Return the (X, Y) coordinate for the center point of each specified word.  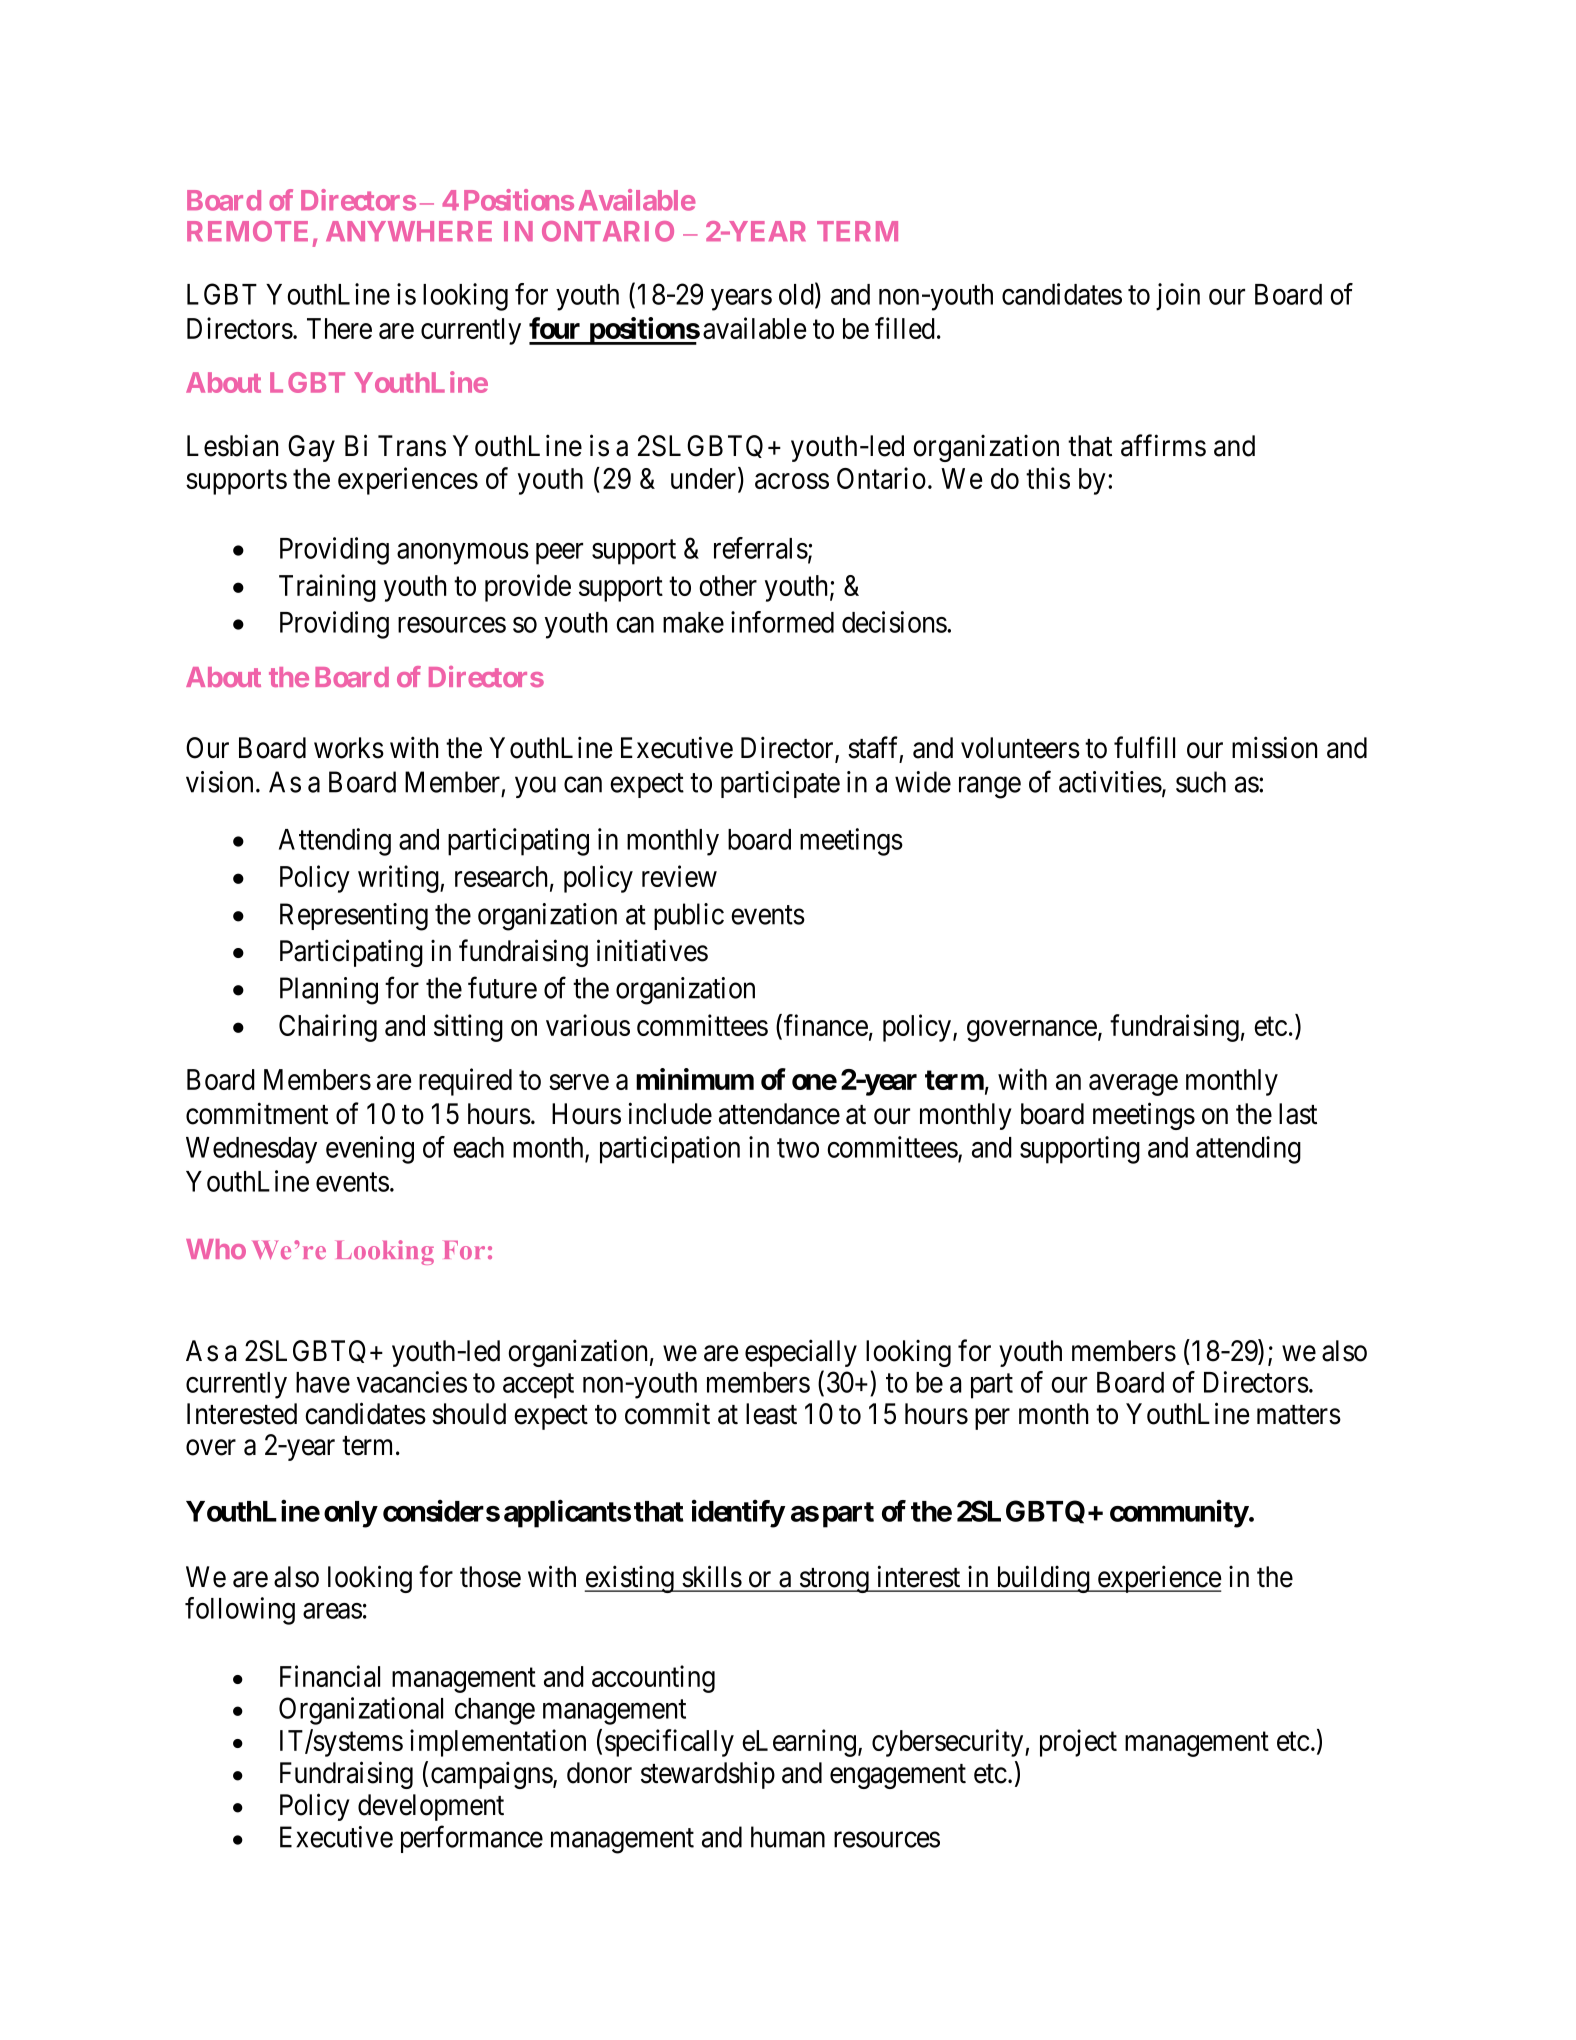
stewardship (708, 1775)
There (339, 328)
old (797, 295)
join (1178, 297)
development (431, 1807)
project (1078, 1743)
